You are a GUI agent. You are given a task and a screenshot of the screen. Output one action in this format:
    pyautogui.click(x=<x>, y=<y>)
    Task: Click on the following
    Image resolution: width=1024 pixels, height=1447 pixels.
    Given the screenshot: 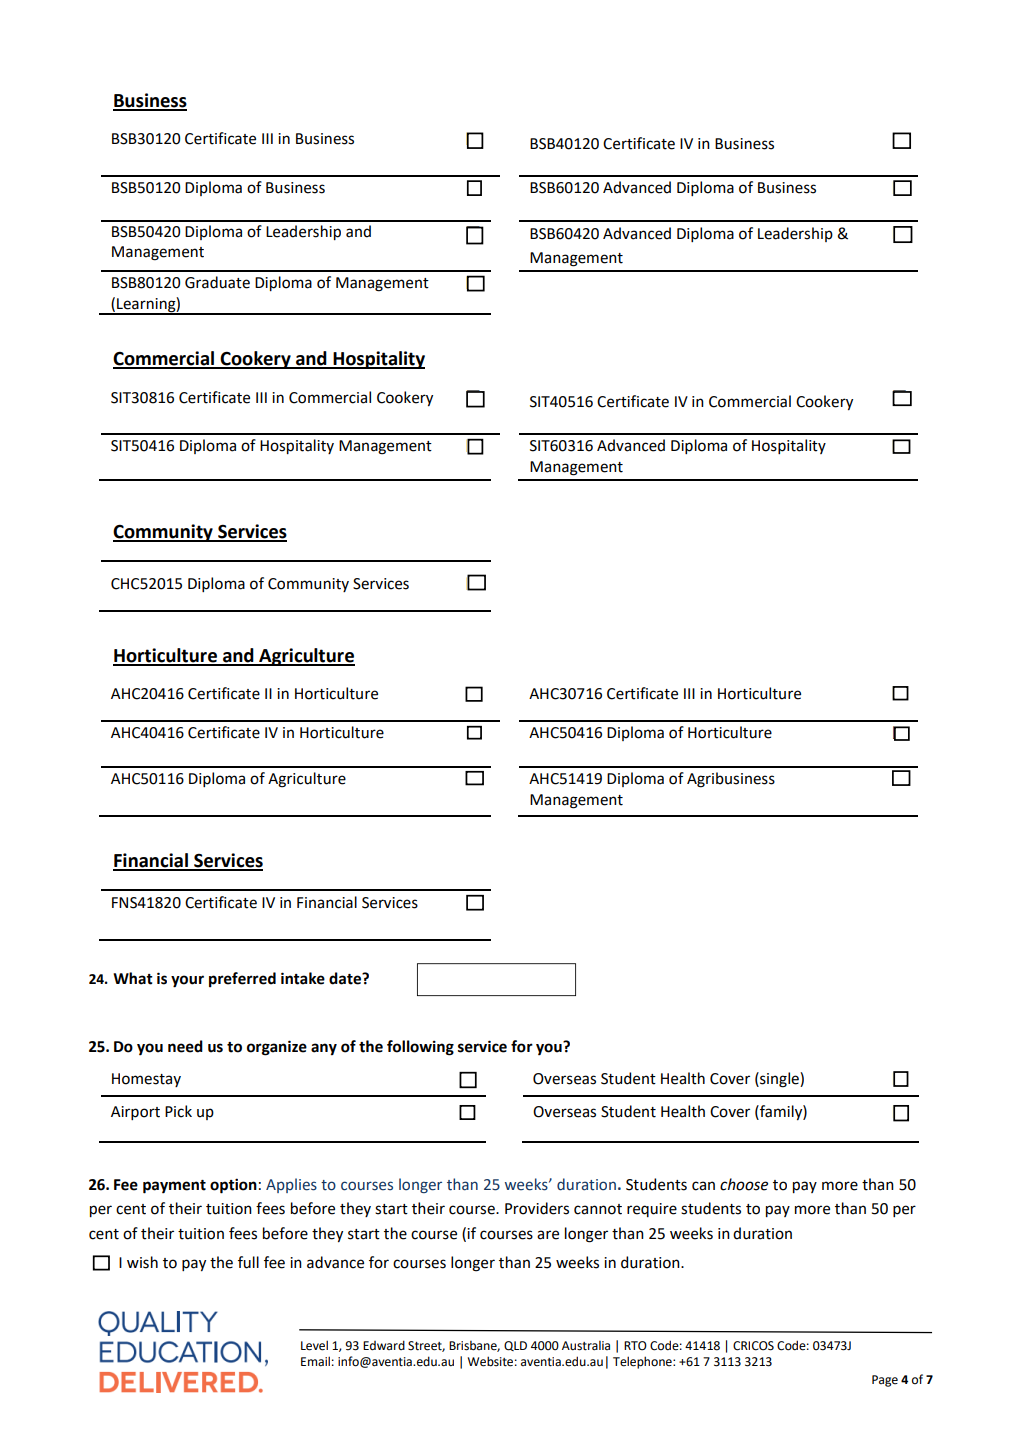 What is the action you would take?
    pyautogui.click(x=420, y=1048)
